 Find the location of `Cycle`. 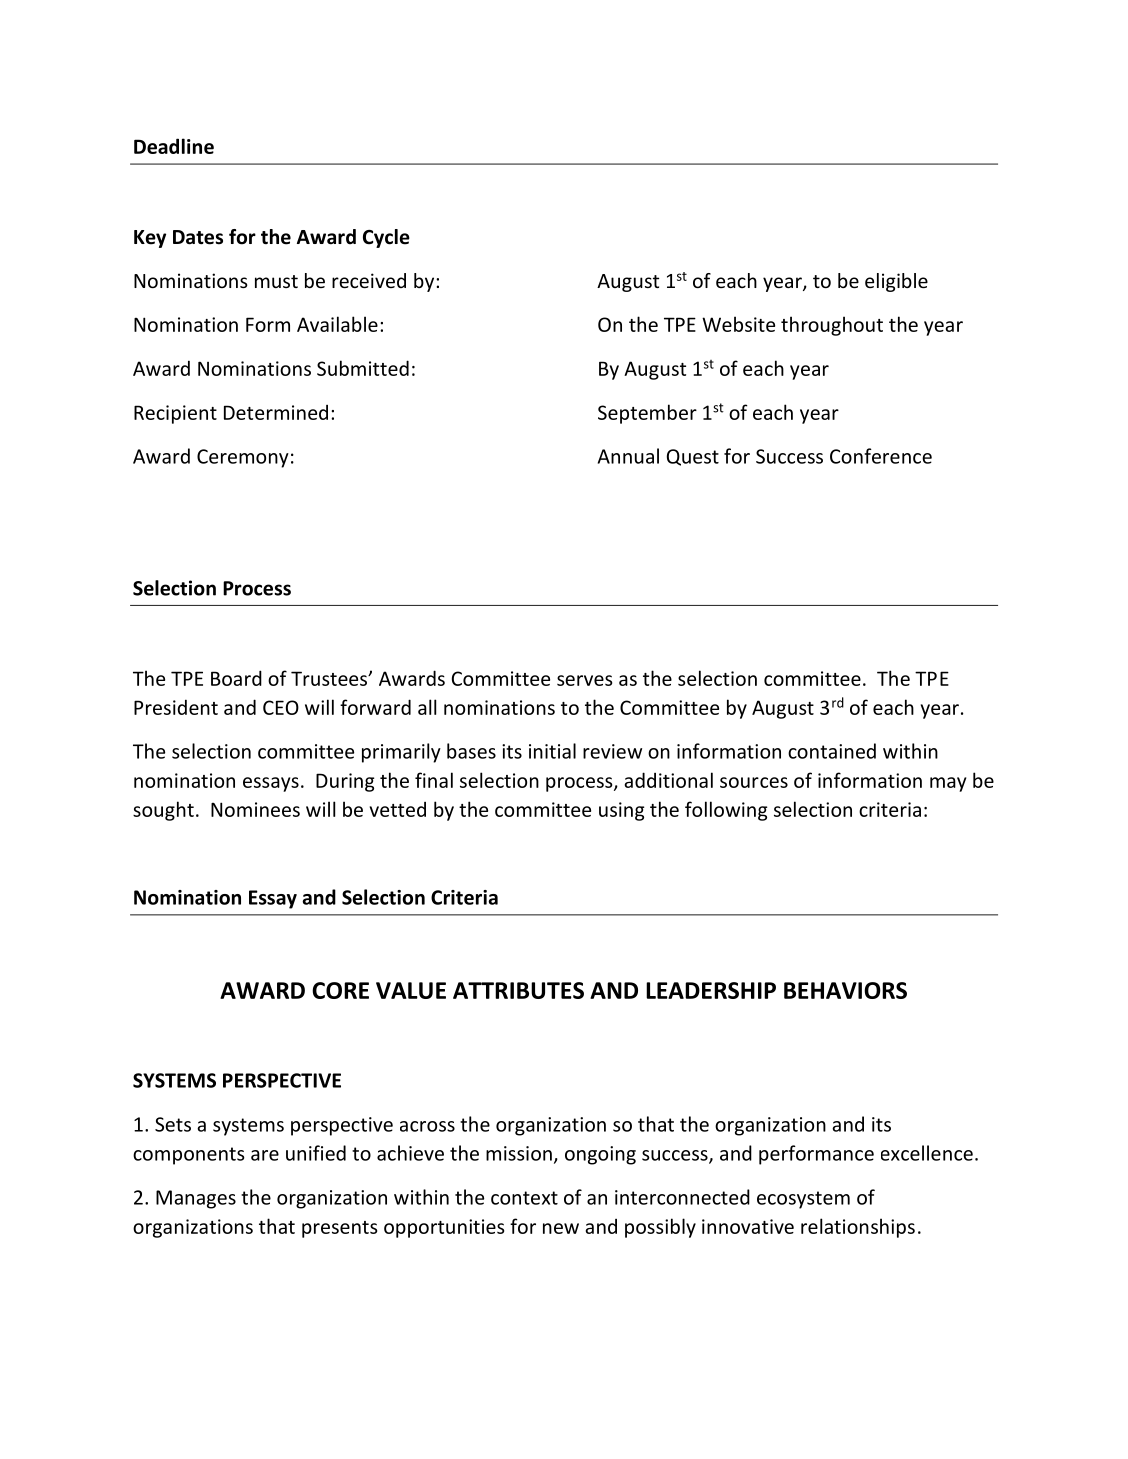

Cycle is located at coordinates (386, 238).
